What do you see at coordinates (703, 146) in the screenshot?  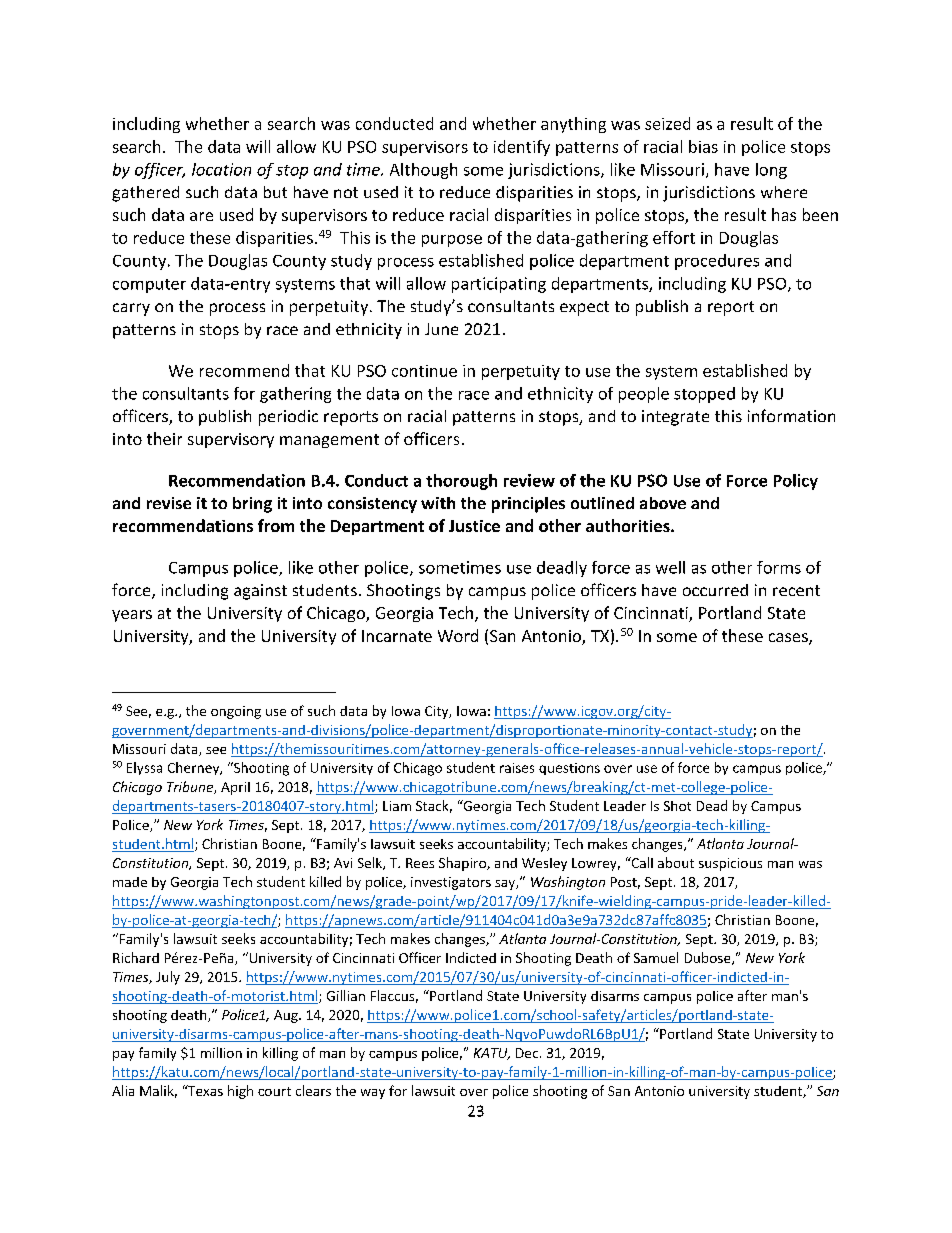 I see `bias` at bounding box center [703, 146].
